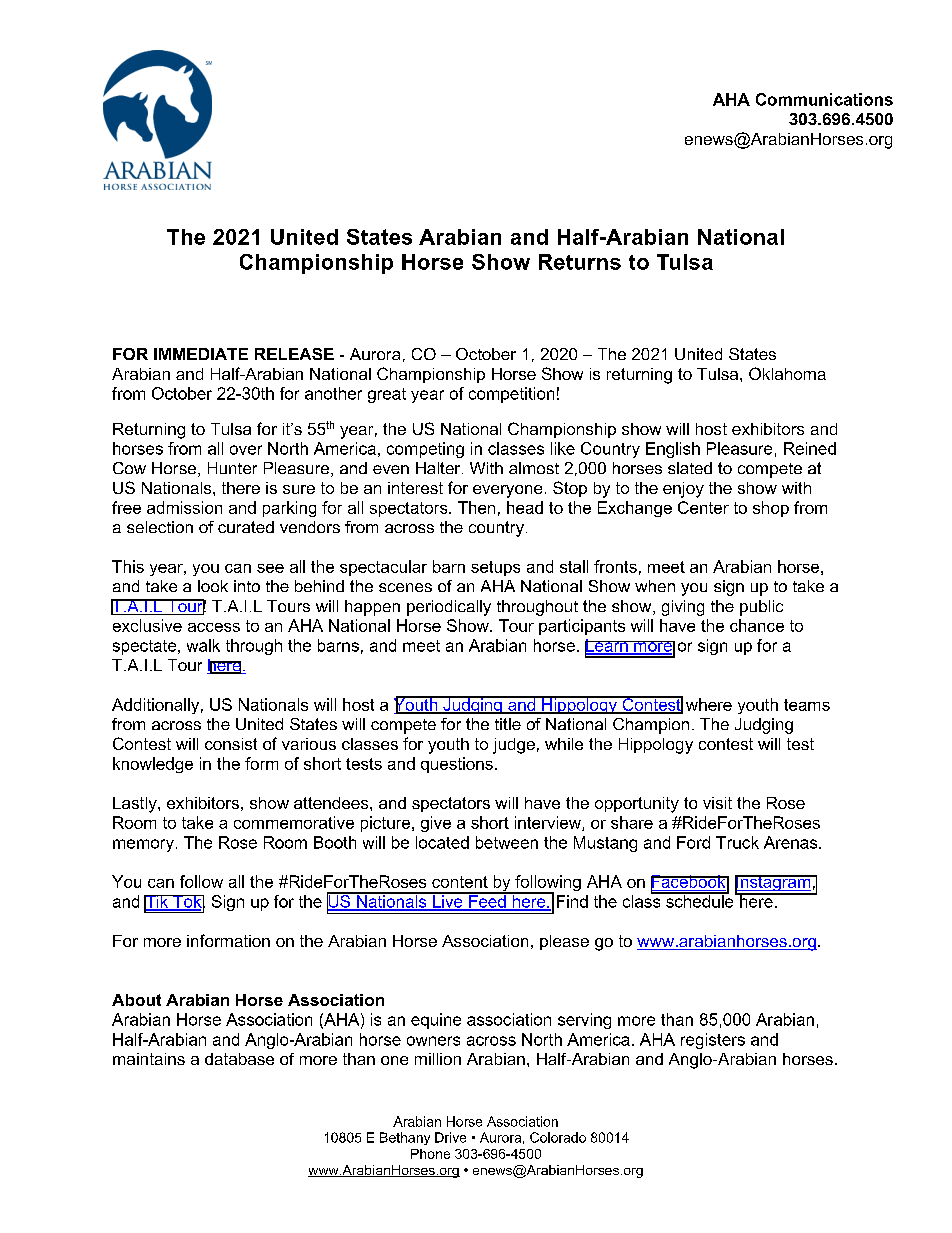 This image has height=1233, width=952. Describe the element at coordinates (757, 625) in the image. I see `chance` at that location.
